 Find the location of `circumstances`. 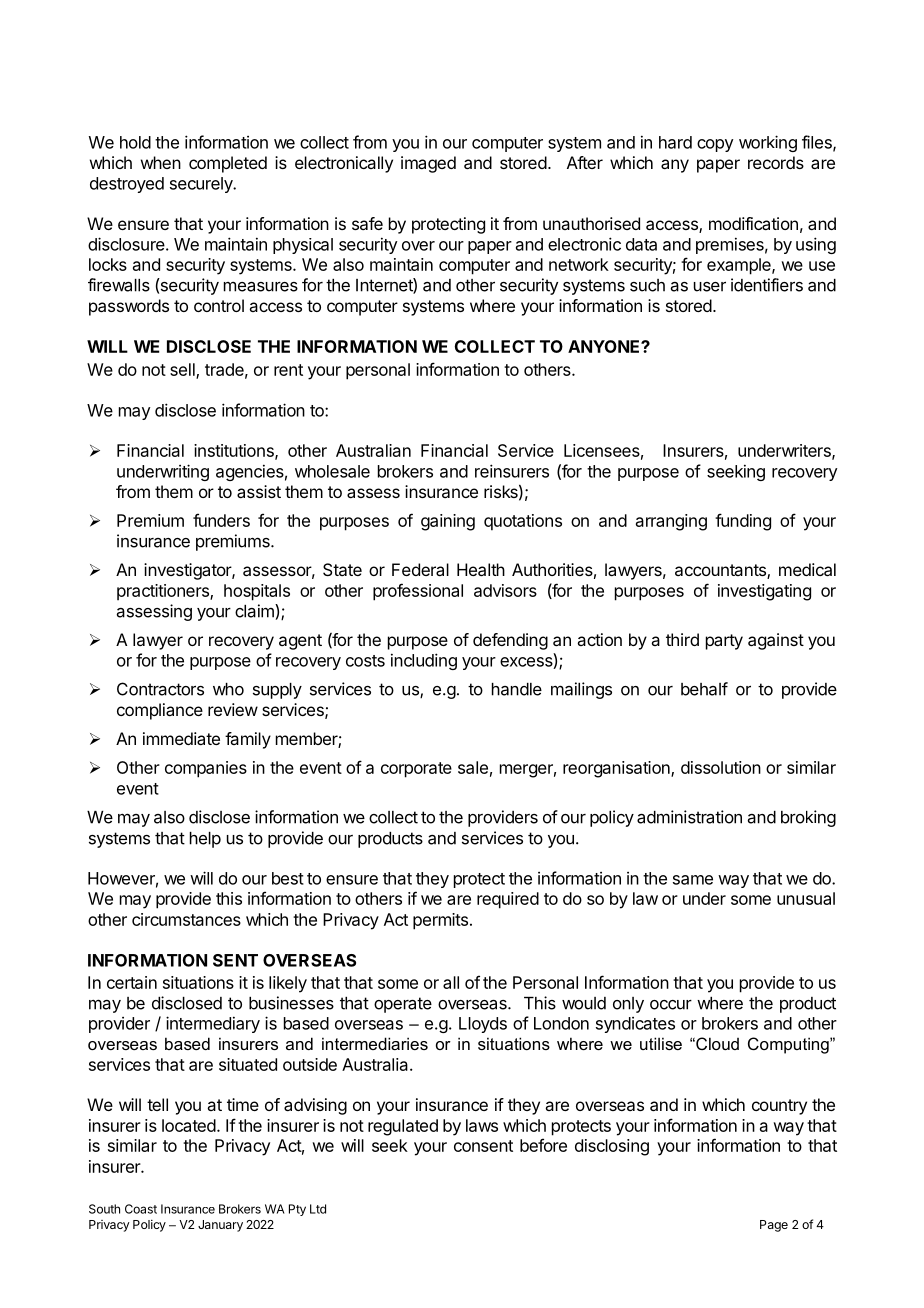

circumstances is located at coordinates (186, 919).
